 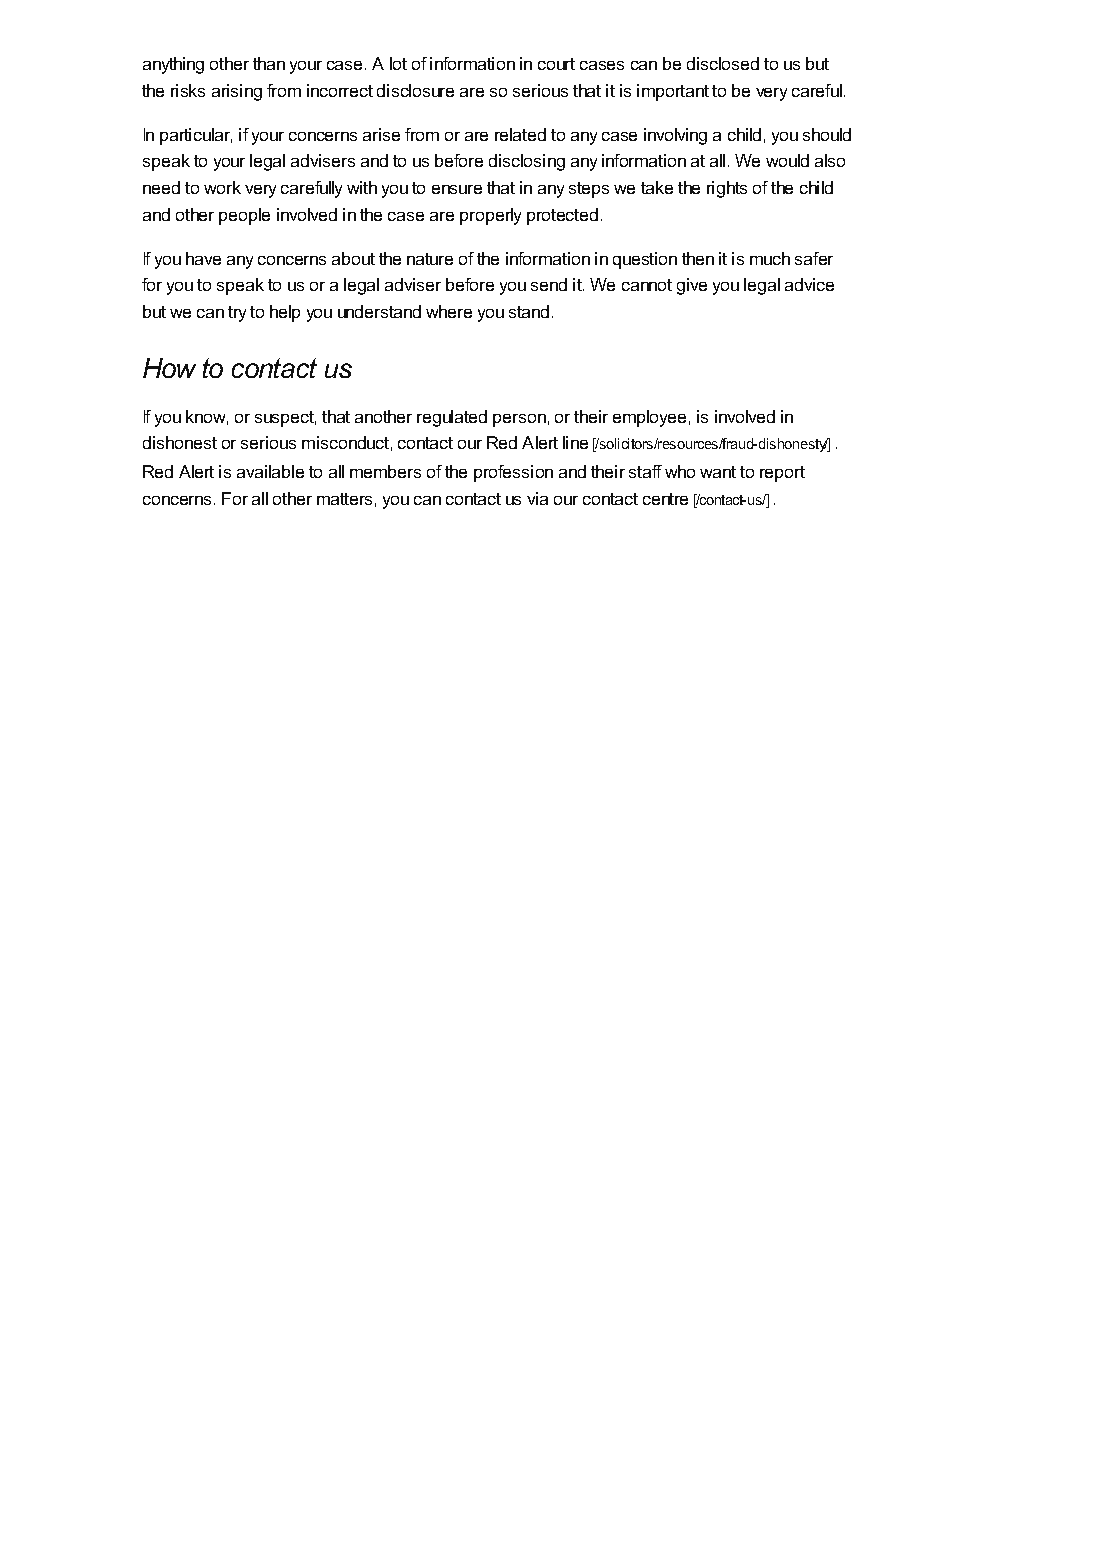 What do you see at coordinates (270, 471) in the screenshot?
I see `available` at bounding box center [270, 471].
